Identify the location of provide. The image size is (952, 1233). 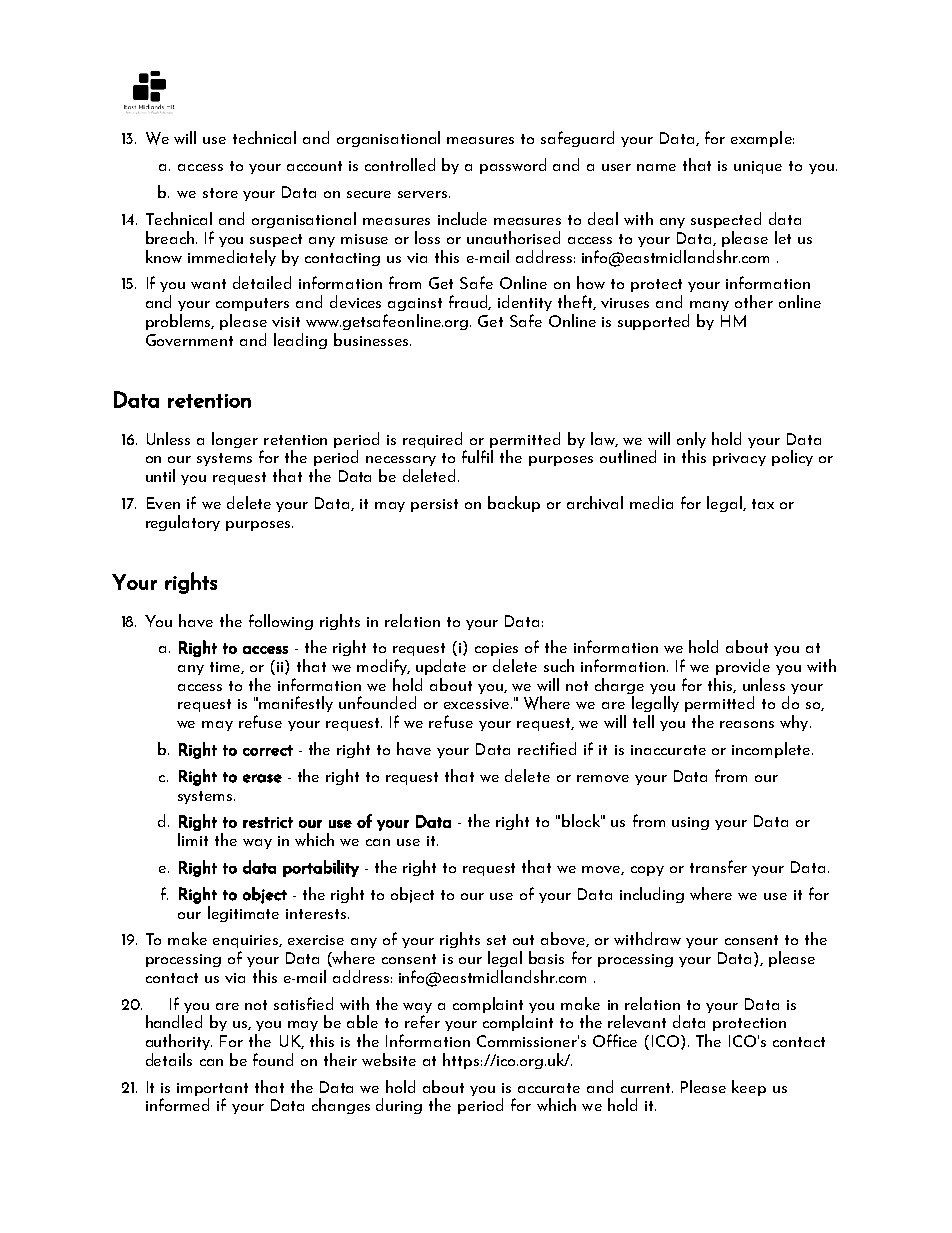
(743, 667).
